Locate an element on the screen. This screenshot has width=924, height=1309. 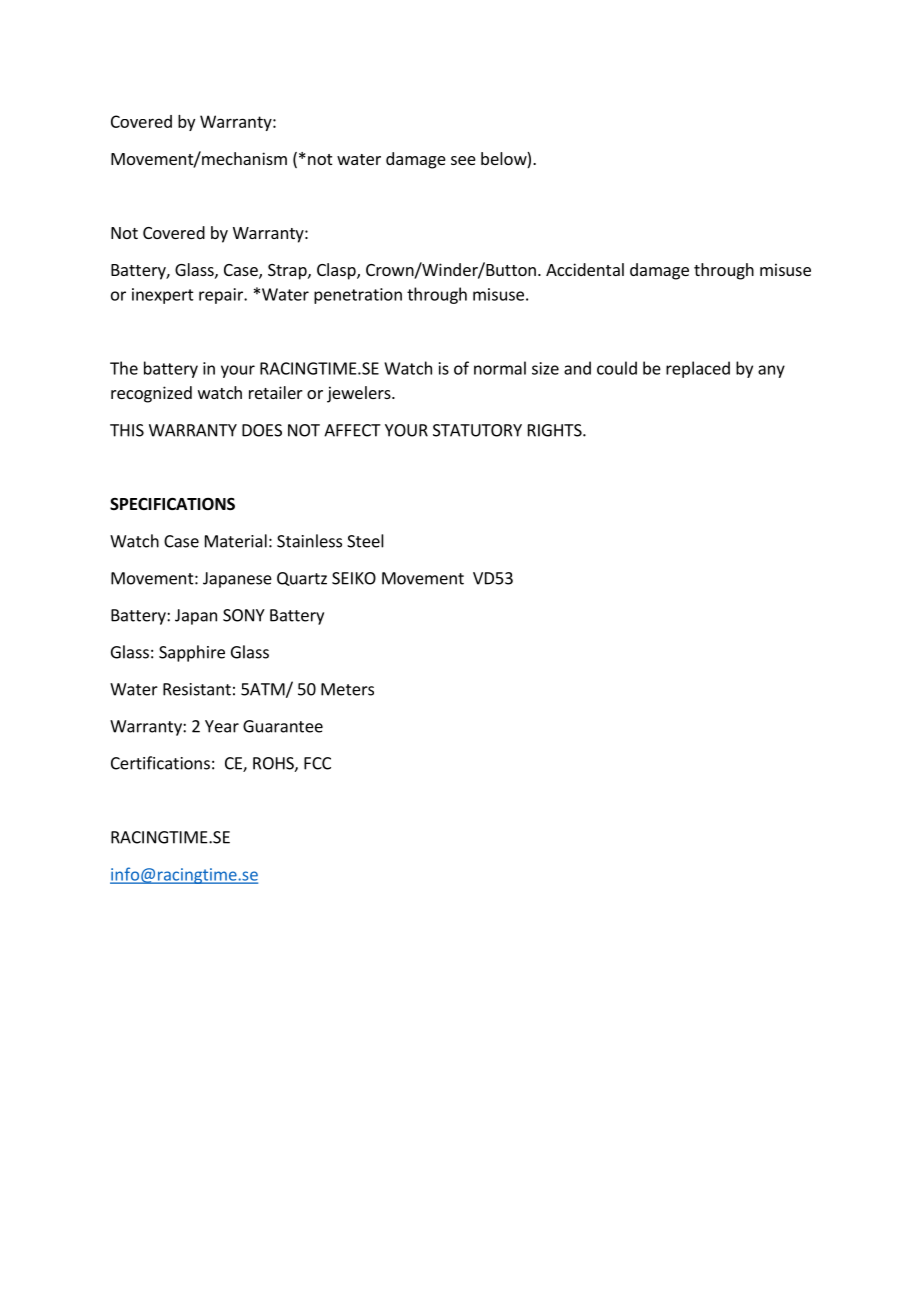
Strap is located at coordinates (288, 272).
